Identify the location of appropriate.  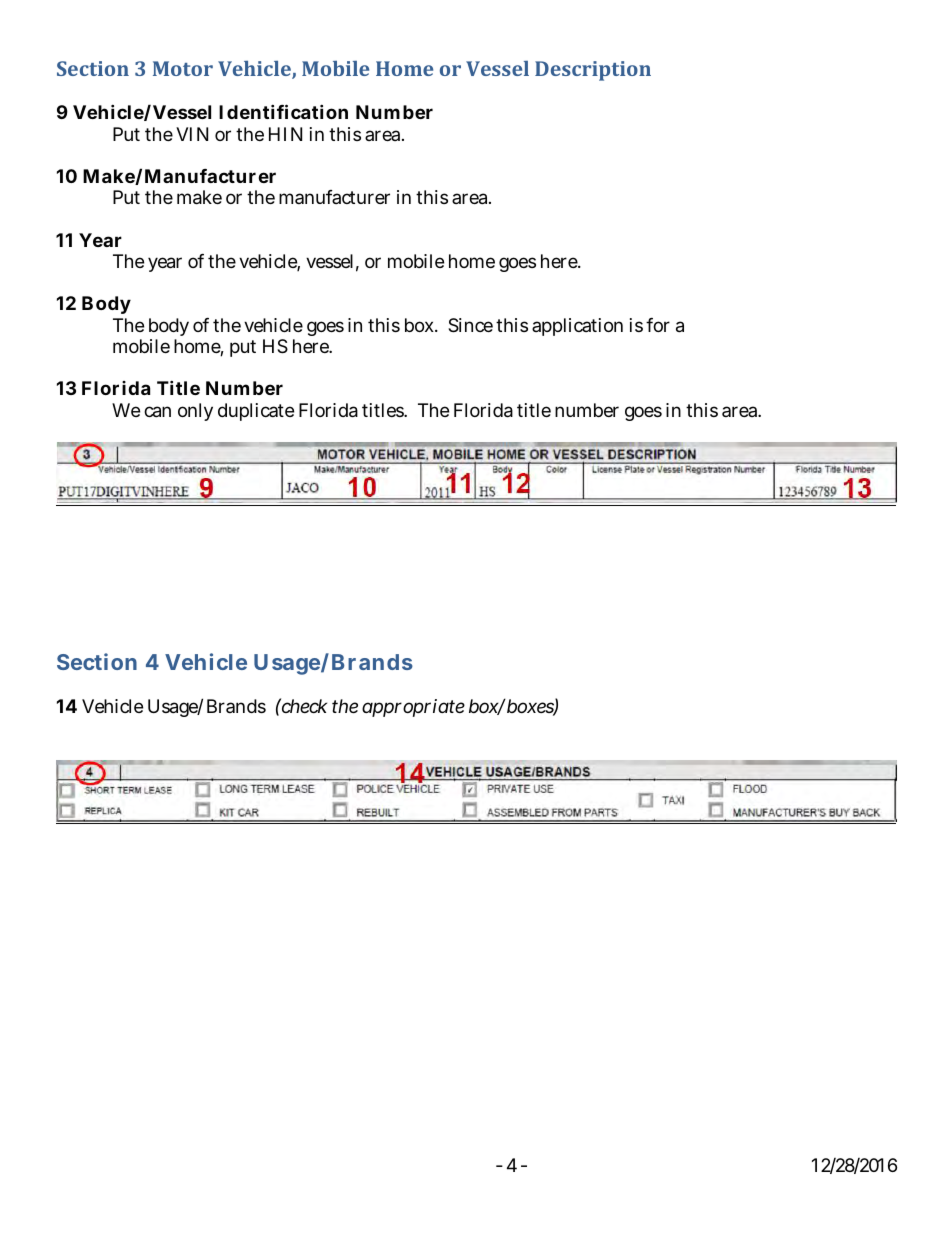
(413, 708).
